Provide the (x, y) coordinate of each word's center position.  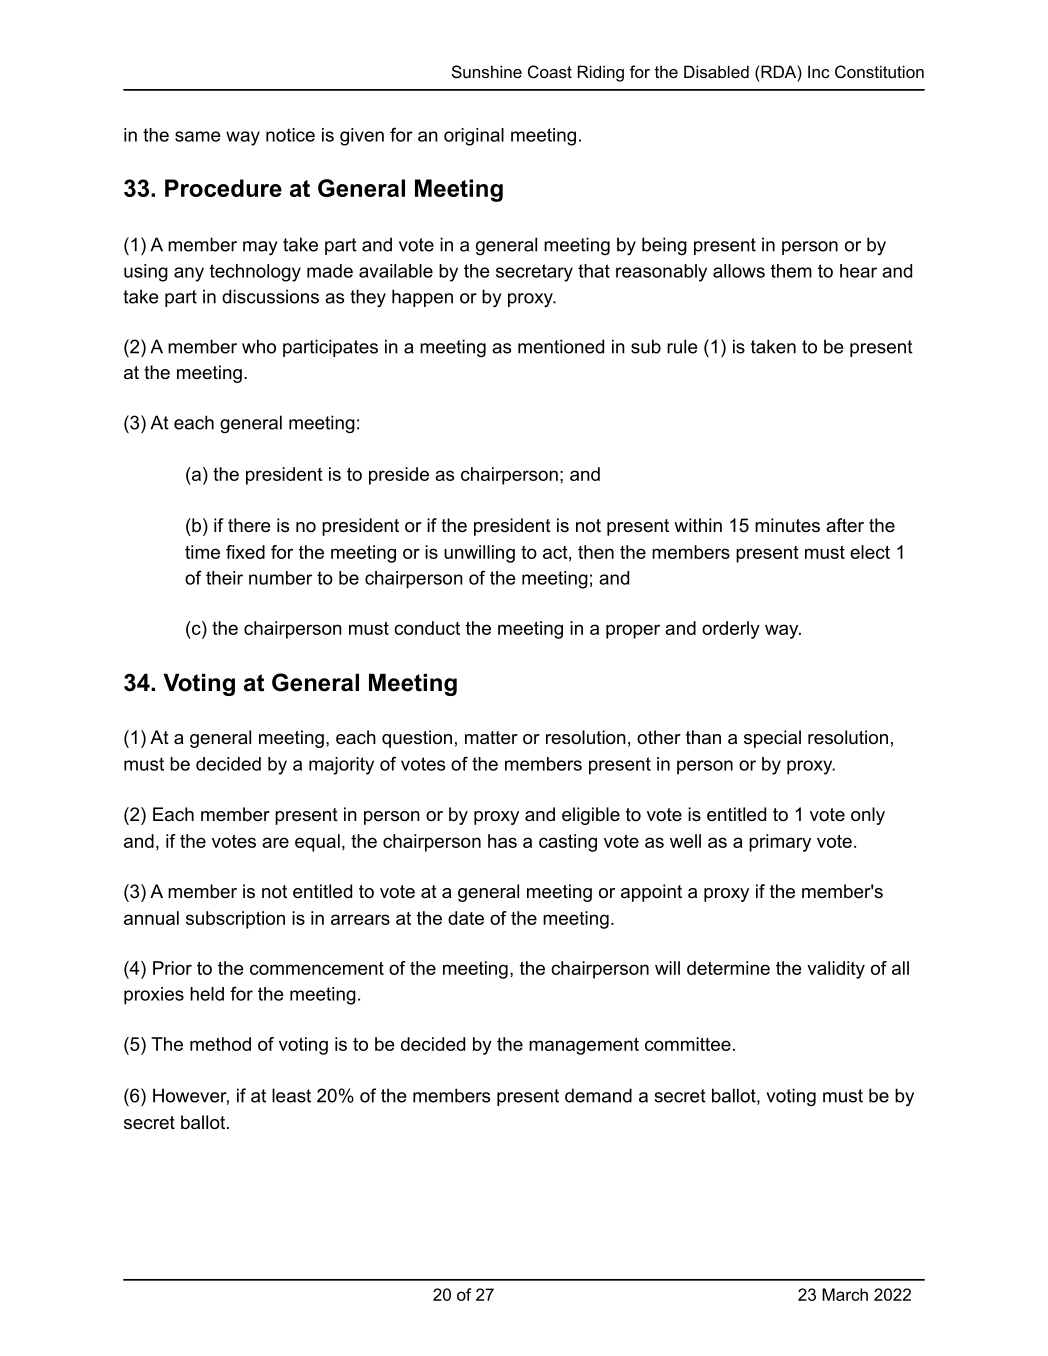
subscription (235, 920)
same (198, 136)
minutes (787, 525)
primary (780, 843)
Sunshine (487, 71)
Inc (819, 71)
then (596, 552)
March (845, 1294)
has (502, 841)
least (291, 1095)
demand (598, 1095)
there (249, 525)
